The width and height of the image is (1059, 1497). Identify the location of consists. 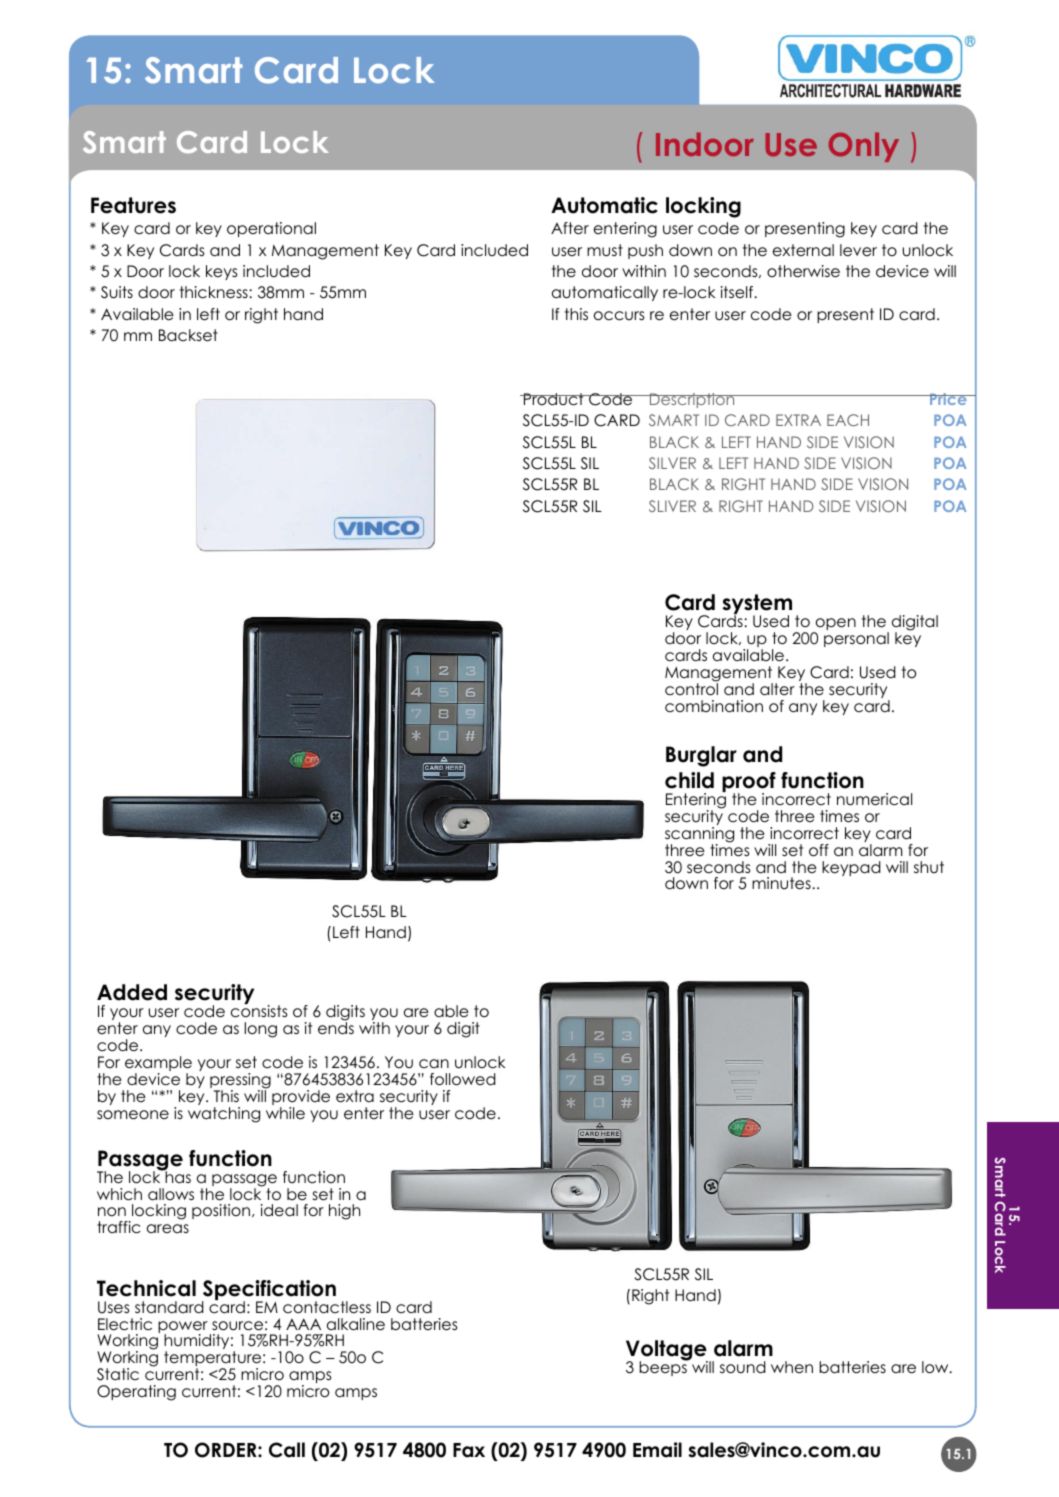
(259, 1010).
